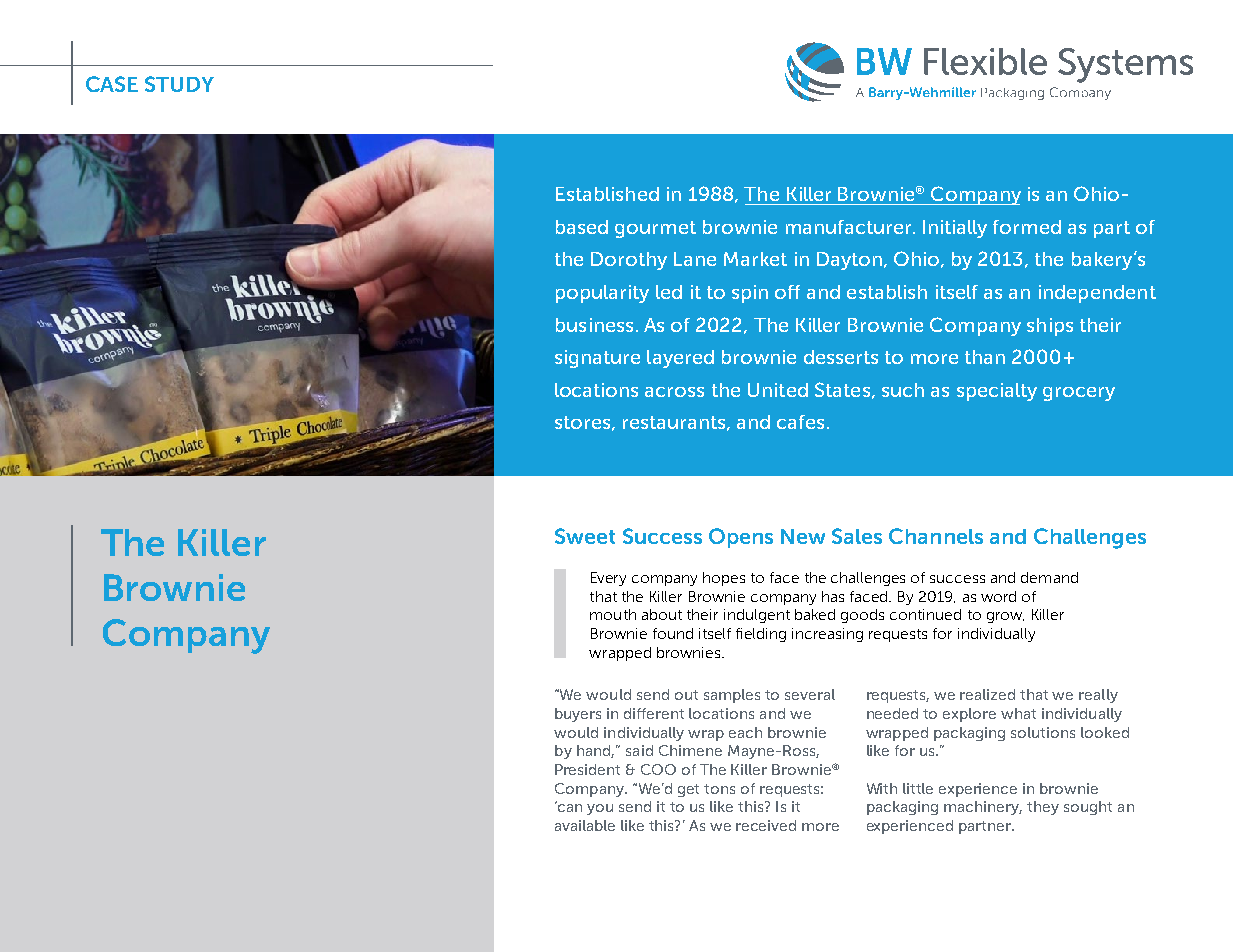 The image size is (1233, 952). Describe the element at coordinates (848, 227) in the document. I see `manufacturer` at that location.
